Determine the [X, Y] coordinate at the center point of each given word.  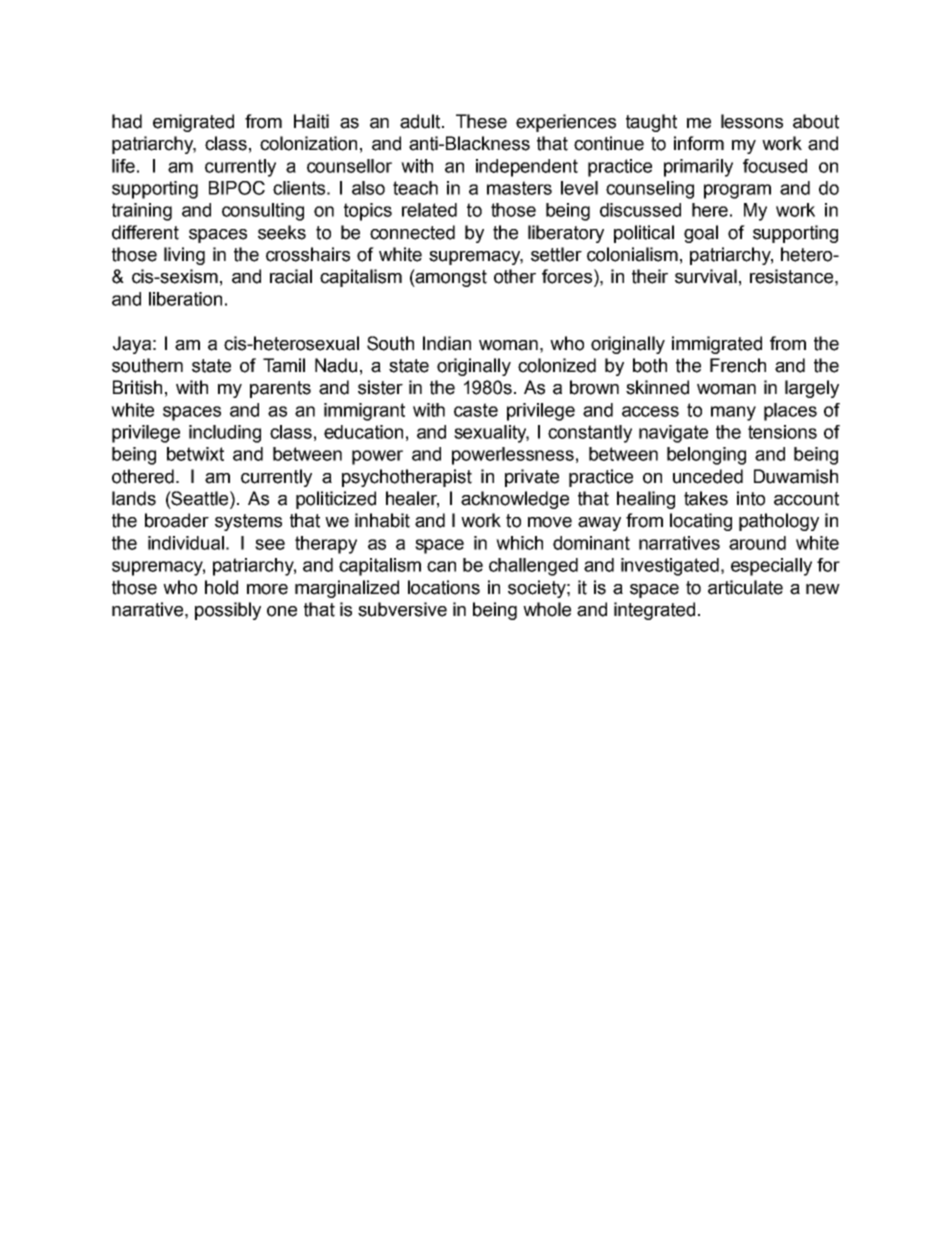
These [481, 121]
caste [476, 410]
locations [444, 587]
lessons [752, 121]
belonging [706, 456]
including [225, 434]
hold [221, 587]
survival [706, 276]
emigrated [193, 123]
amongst [450, 278]
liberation [185, 299]
